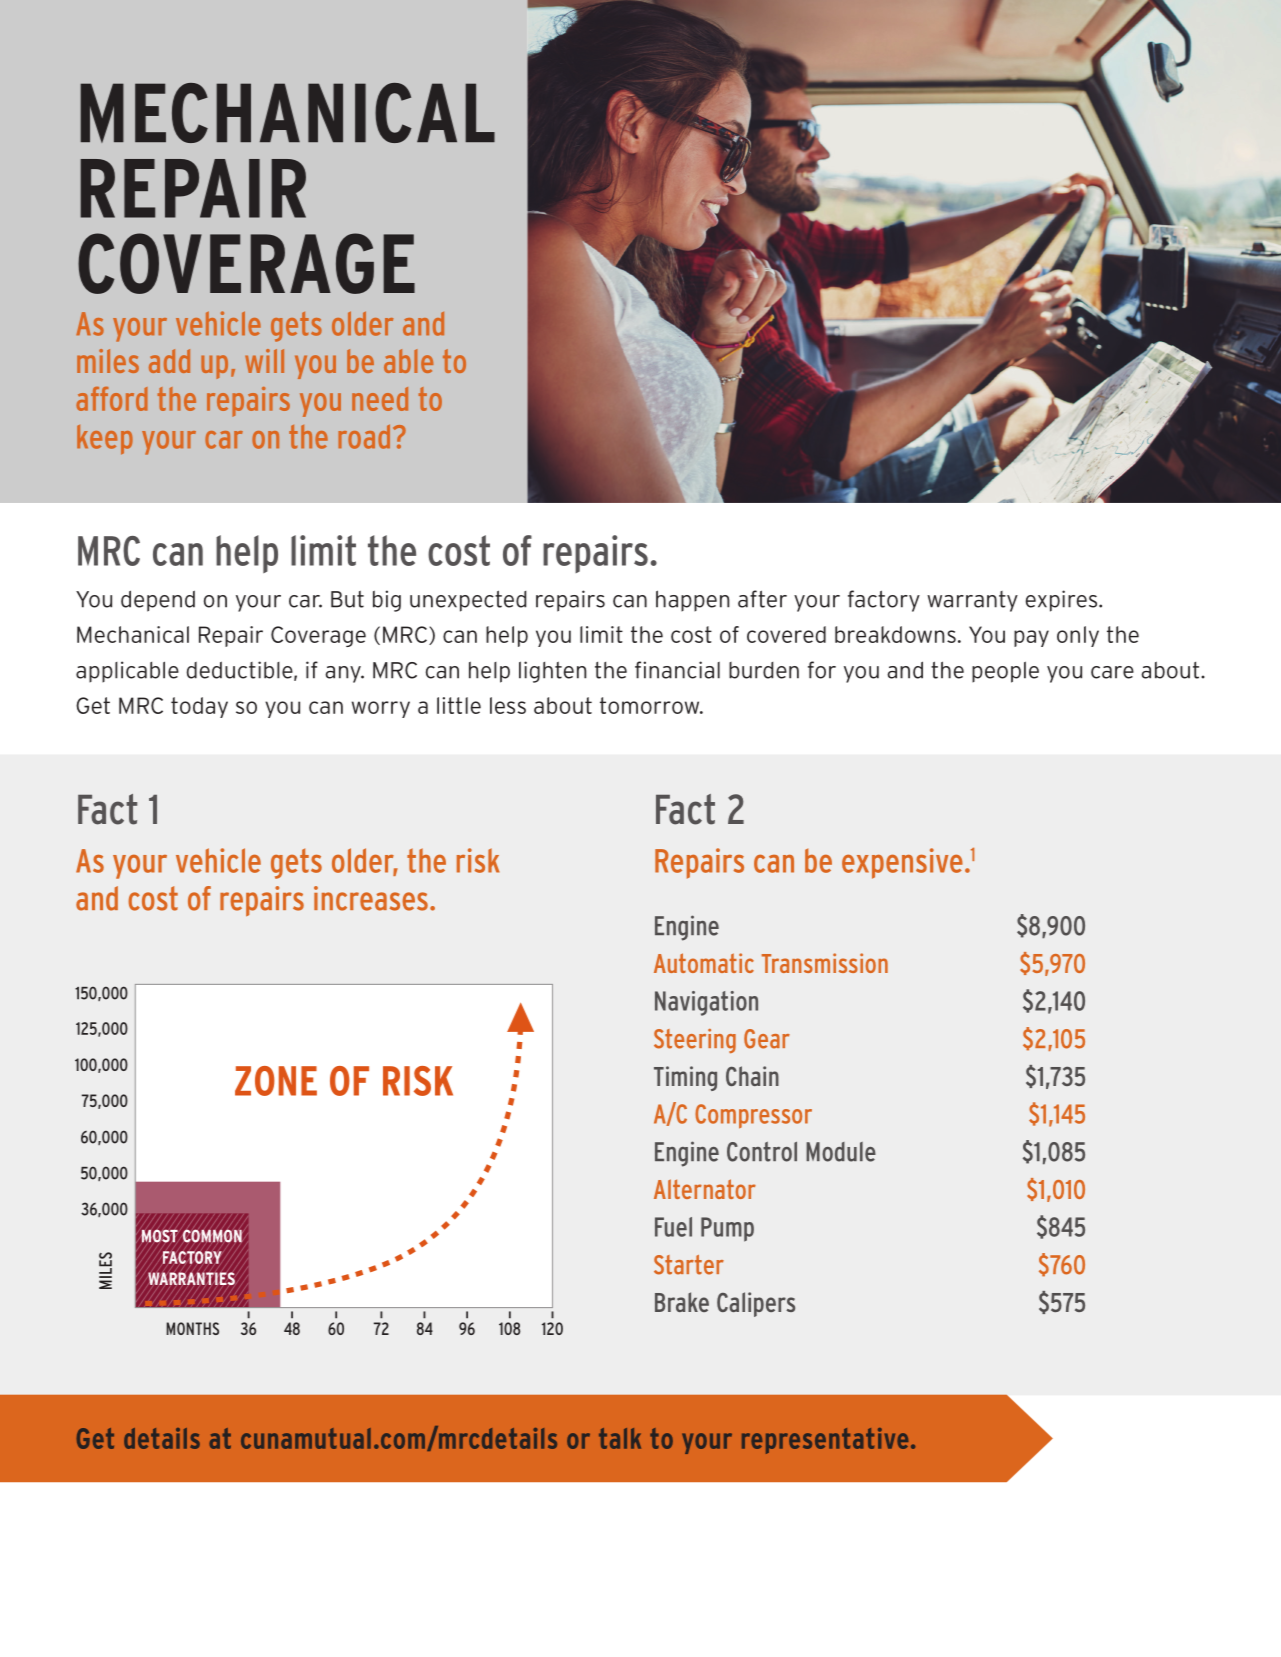 This screenshot has width=1281, height=1657. What do you see at coordinates (651, 705) in the screenshot?
I see `tomorrow` at bounding box center [651, 705].
